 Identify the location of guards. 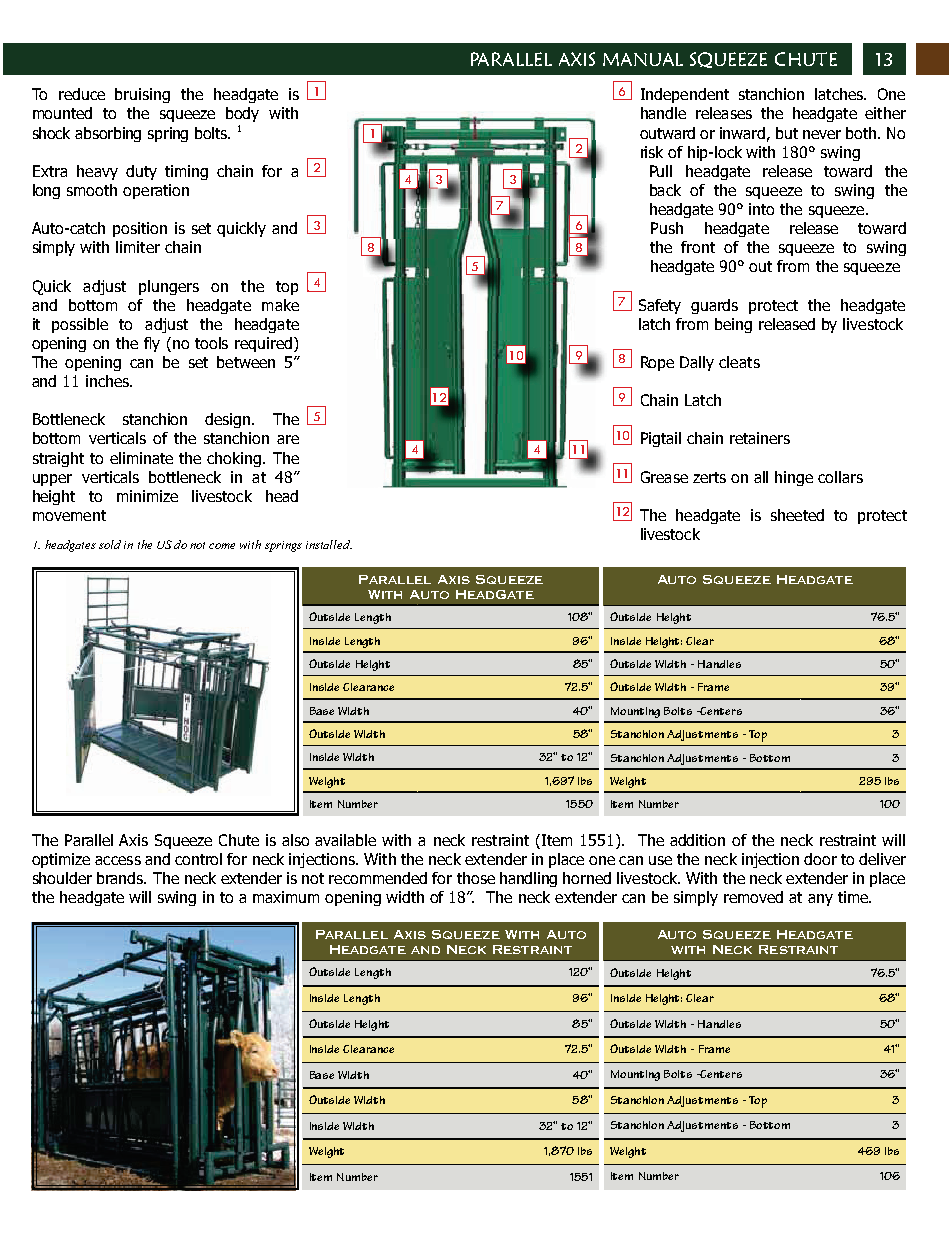
(714, 306).
